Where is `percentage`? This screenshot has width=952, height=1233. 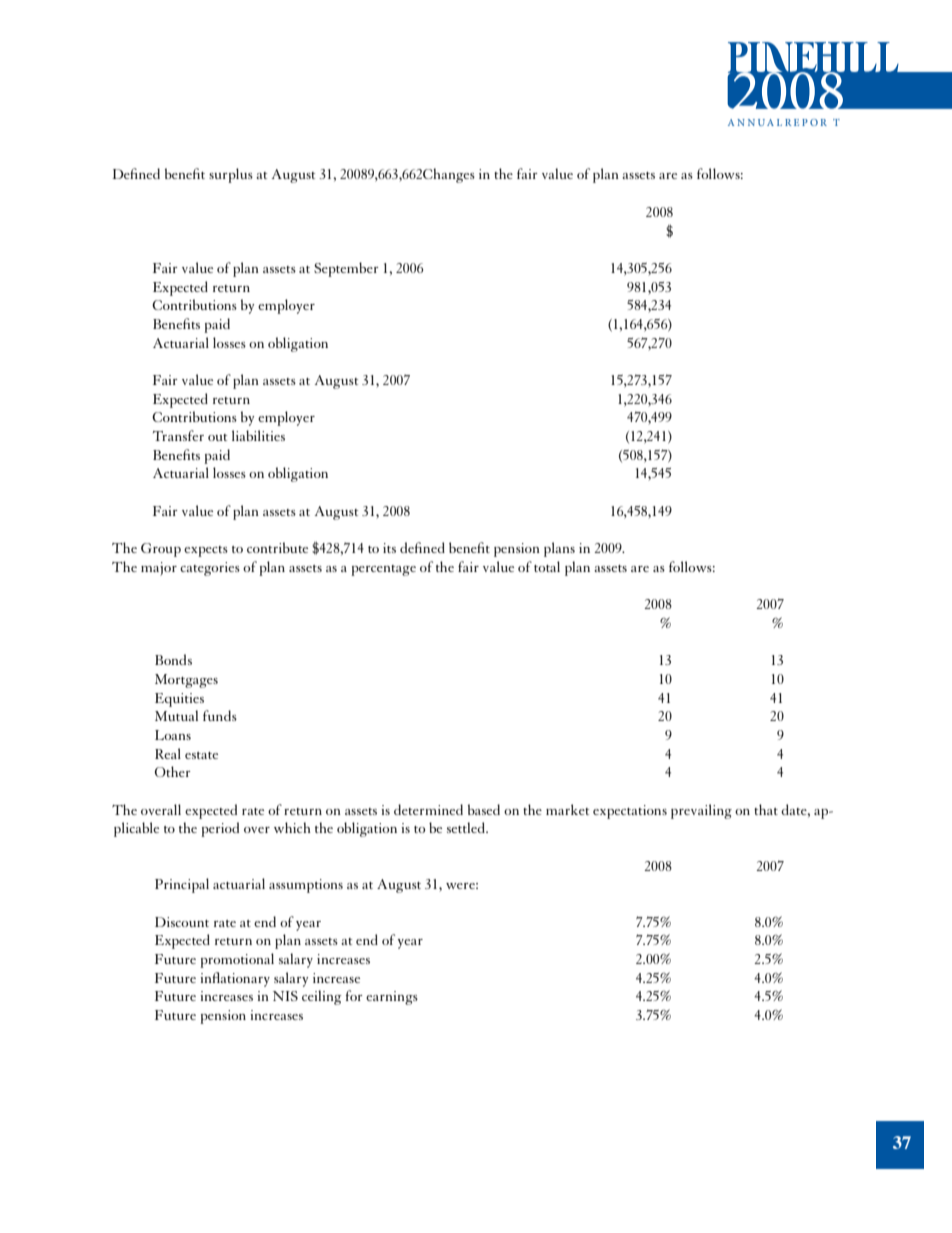
percentage is located at coordinates (383, 570).
